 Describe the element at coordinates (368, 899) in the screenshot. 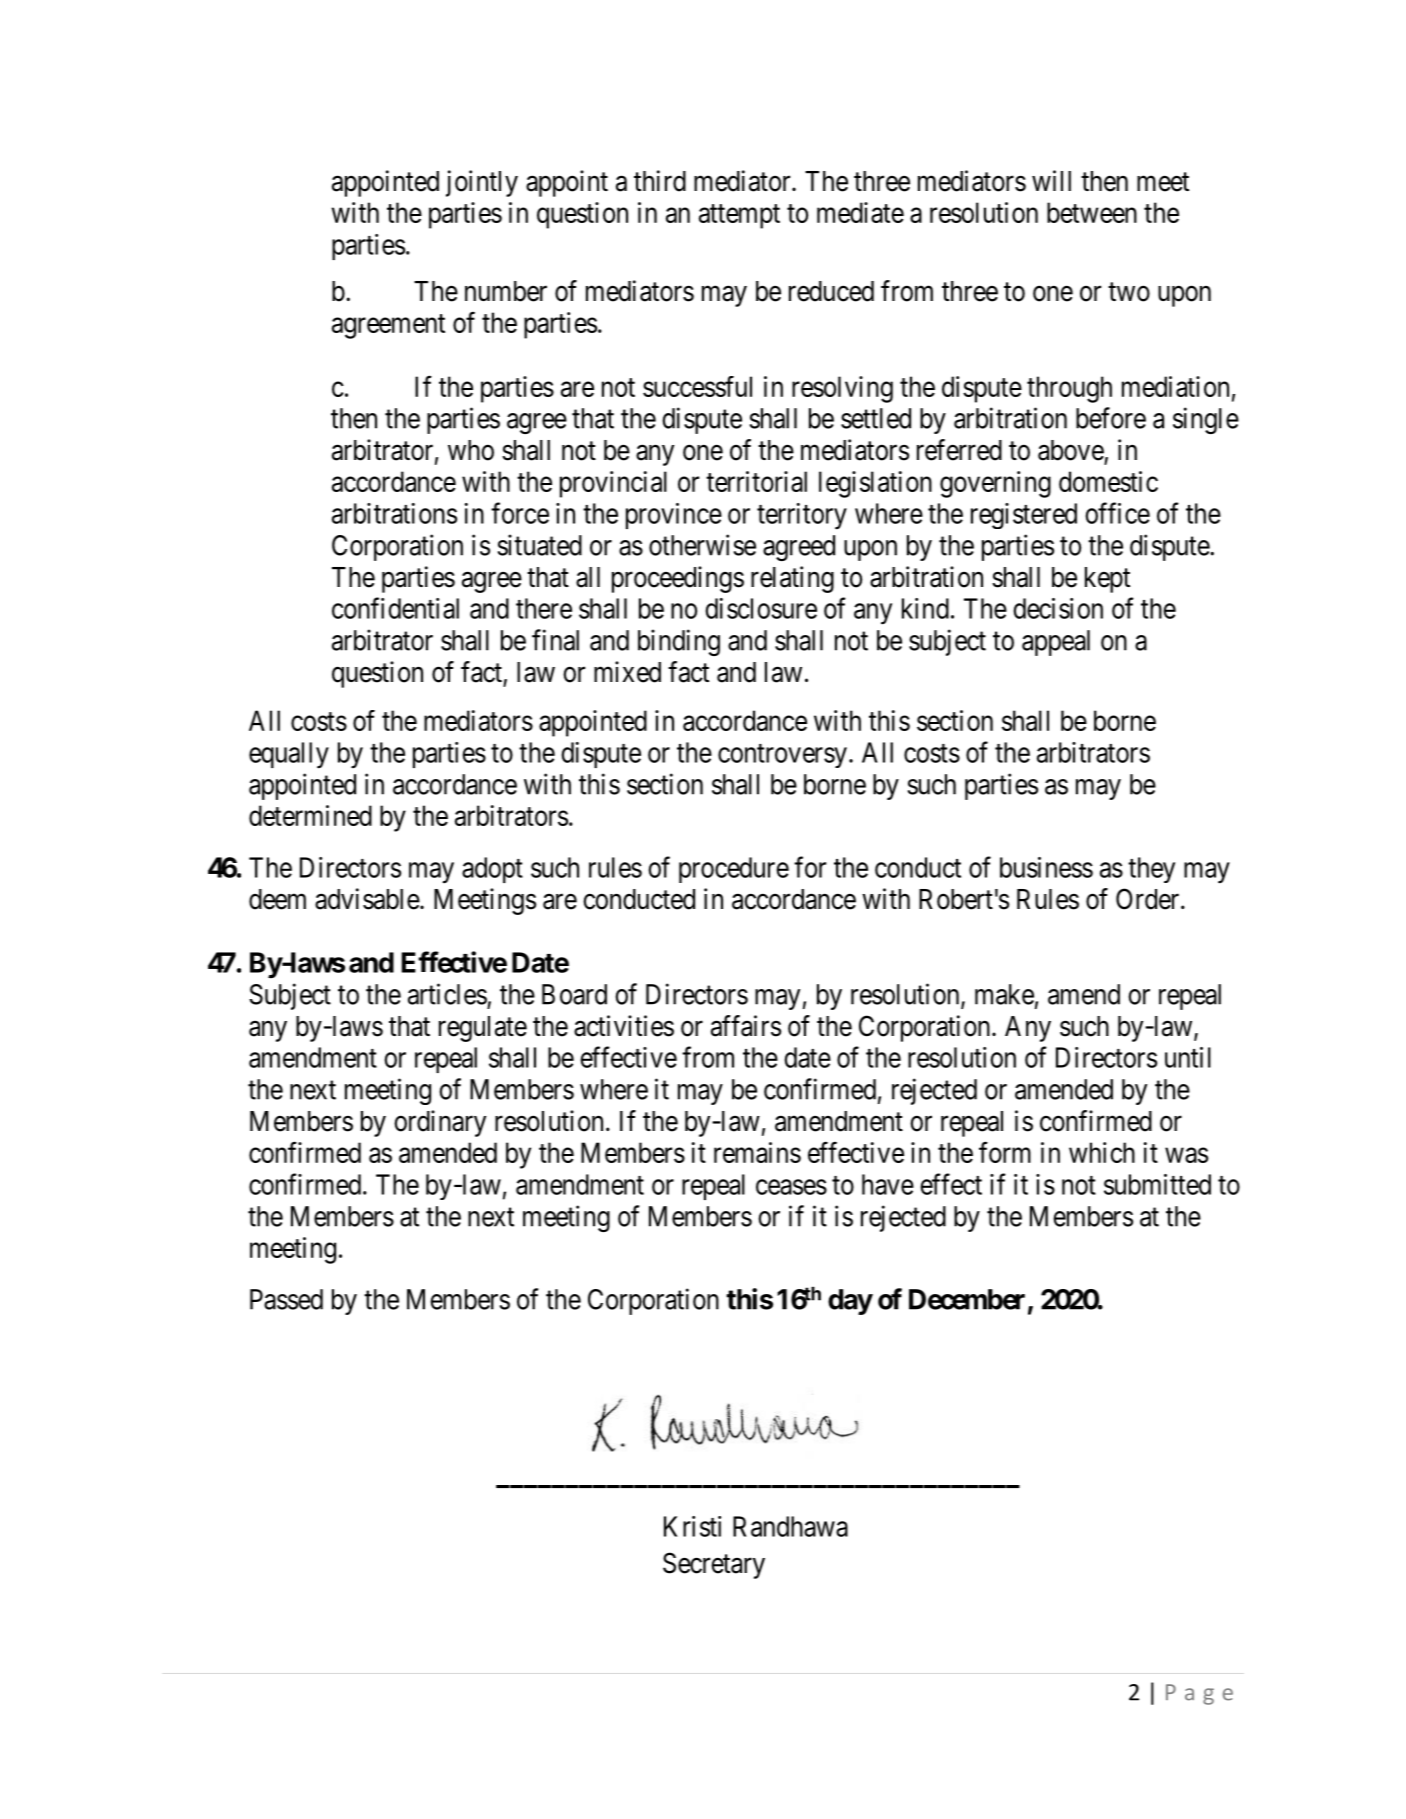

I see `advisable` at that location.
